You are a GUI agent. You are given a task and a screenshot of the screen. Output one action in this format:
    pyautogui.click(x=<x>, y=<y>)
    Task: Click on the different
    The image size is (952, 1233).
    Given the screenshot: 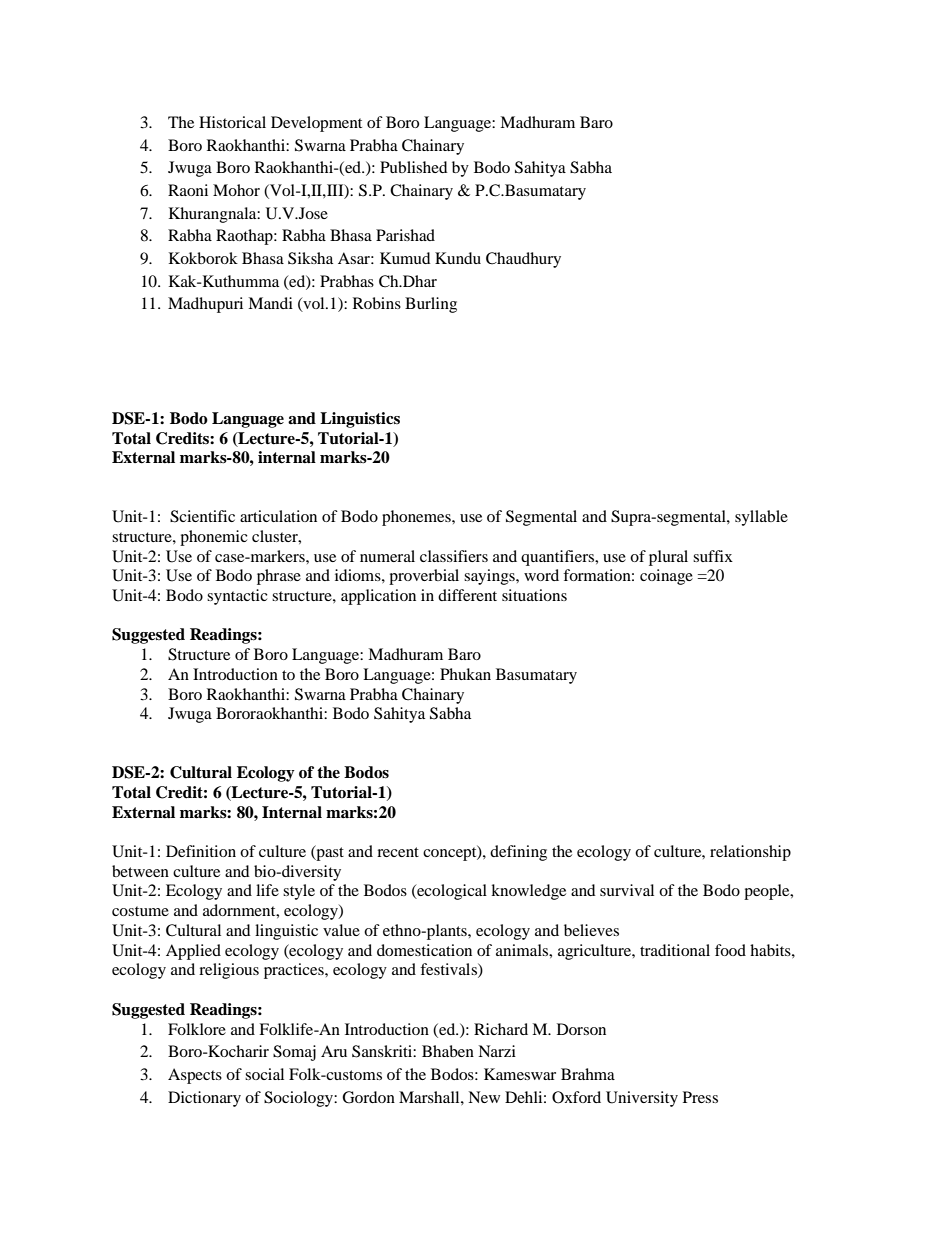 What is the action you would take?
    pyautogui.click(x=467, y=595)
